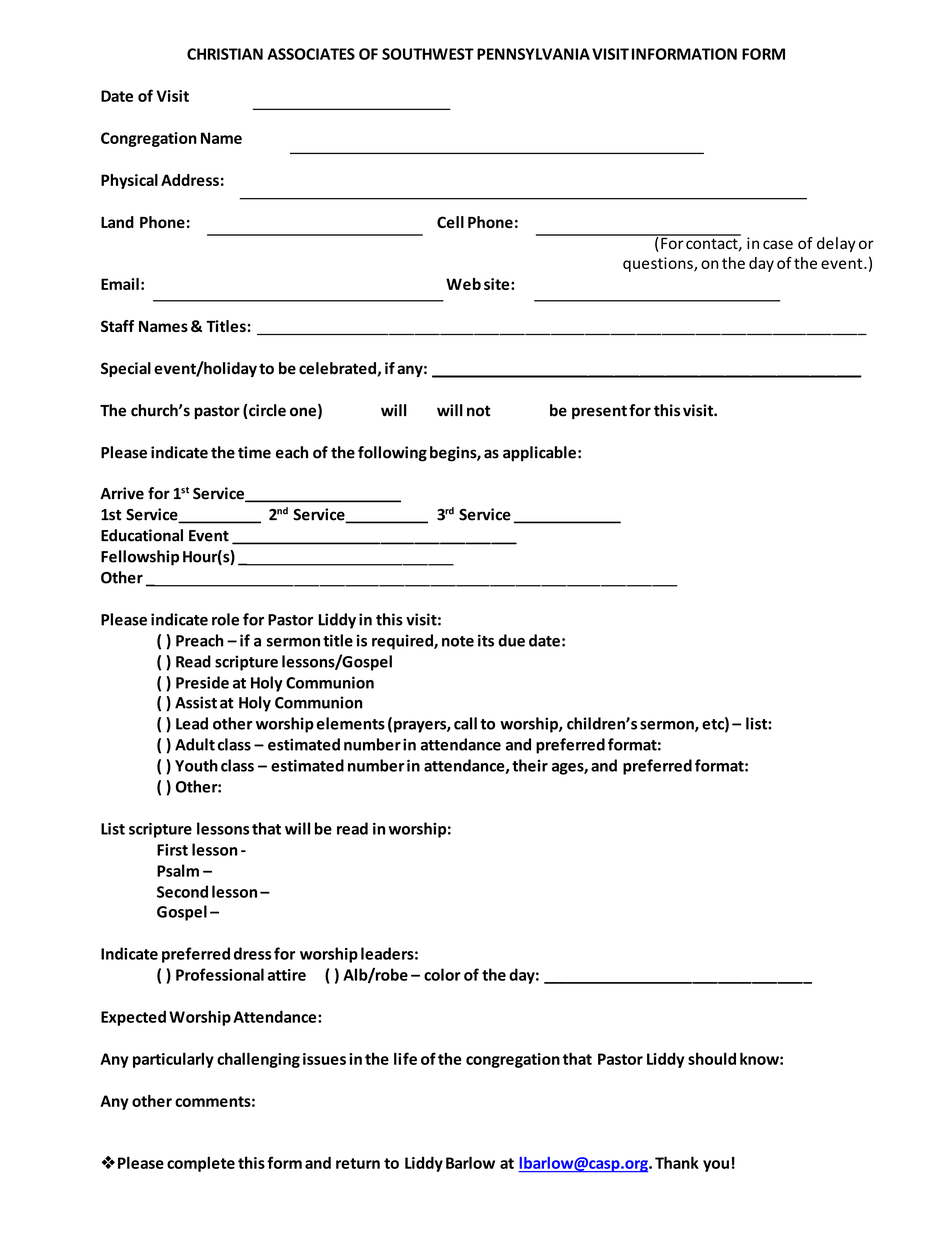  What do you see at coordinates (225, 54) in the screenshot?
I see `CHRISTIAN` at bounding box center [225, 54].
